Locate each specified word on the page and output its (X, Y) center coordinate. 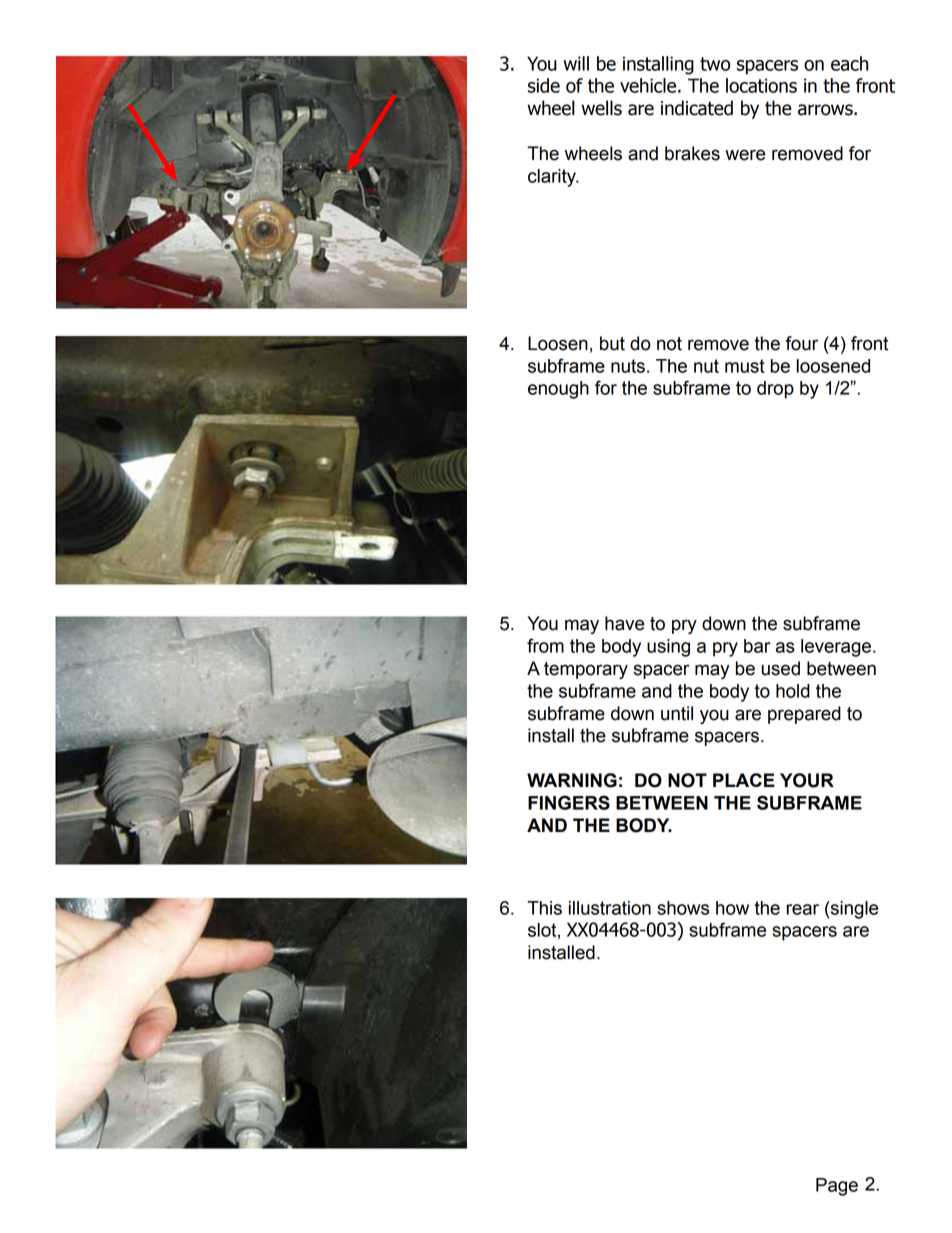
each (849, 63)
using (668, 648)
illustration (610, 908)
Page (837, 1187)
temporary (586, 670)
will (576, 63)
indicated (697, 108)
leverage (837, 648)
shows (683, 908)
